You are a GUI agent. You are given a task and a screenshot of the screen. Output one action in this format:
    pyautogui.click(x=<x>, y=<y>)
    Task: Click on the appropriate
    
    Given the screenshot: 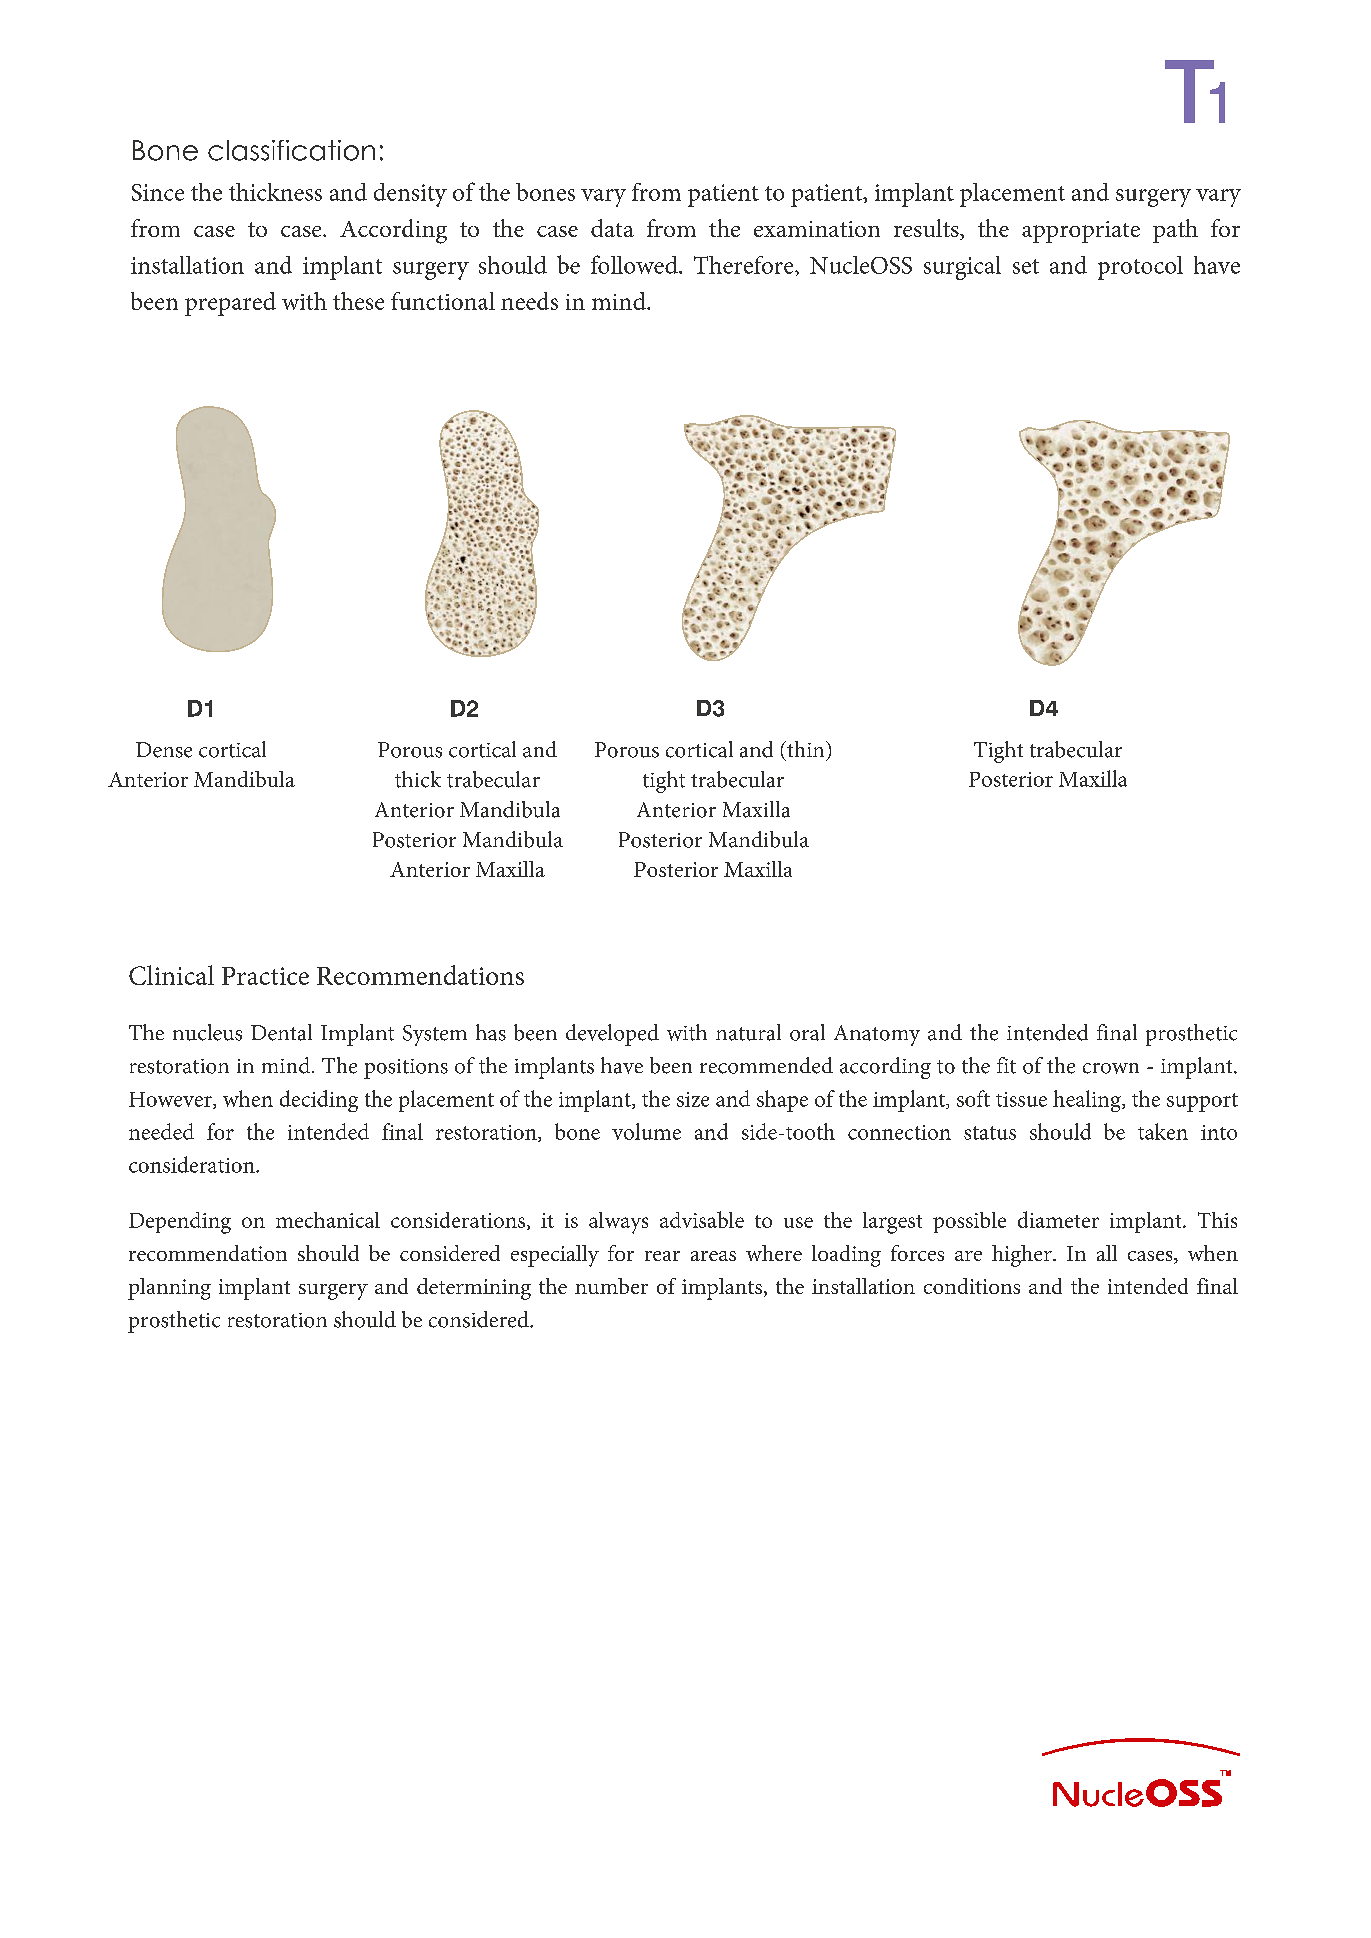 What is the action you would take?
    pyautogui.click(x=1081, y=232)
